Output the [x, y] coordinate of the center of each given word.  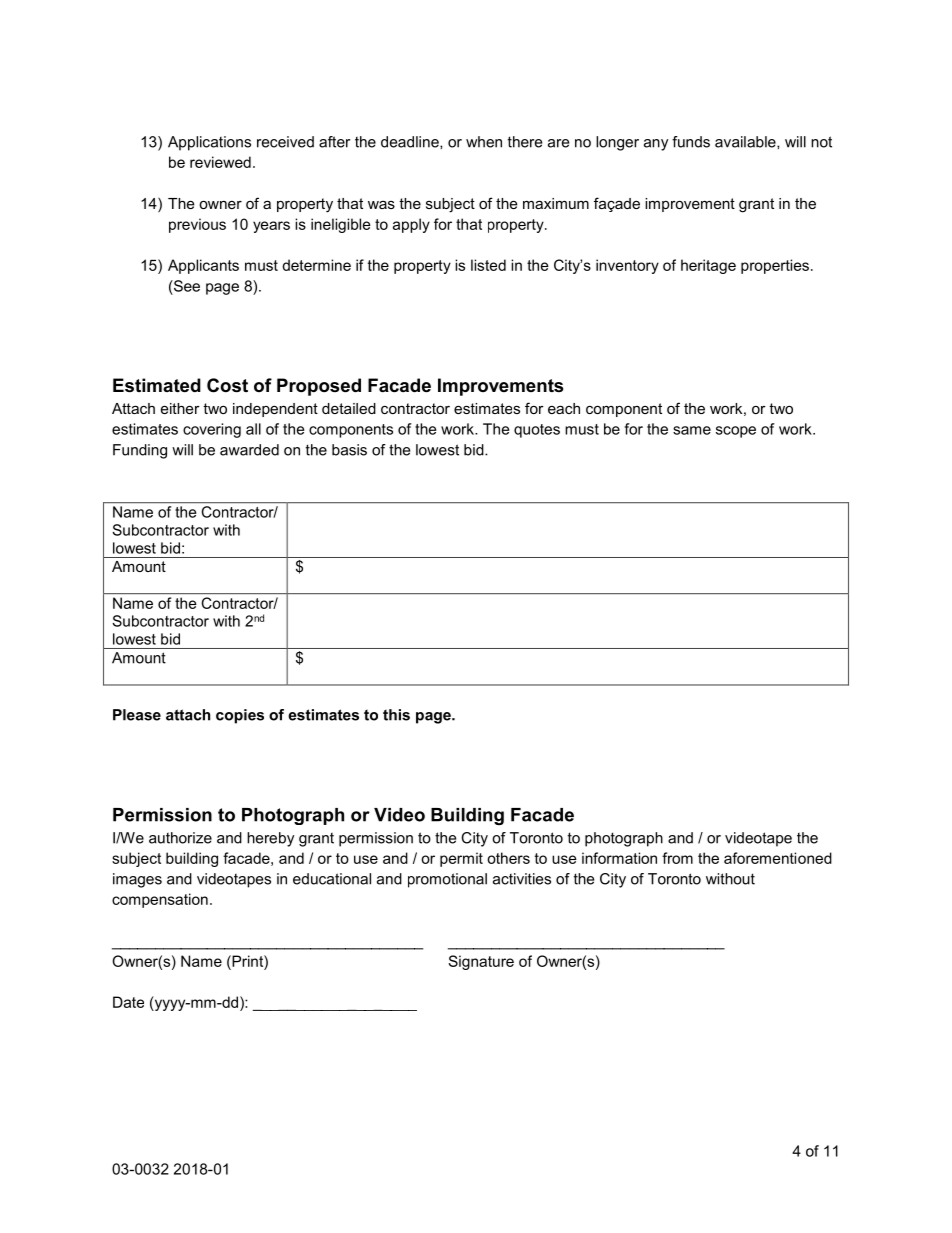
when [484, 142]
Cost [227, 385]
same [692, 430]
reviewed [220, 162]
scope [736, 432]
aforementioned [778, 858]
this [396, 715]
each [564, 408]
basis [349, 450]
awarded [249, 450]
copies [240, 716]
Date [128, 1002]
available [746, 142]
